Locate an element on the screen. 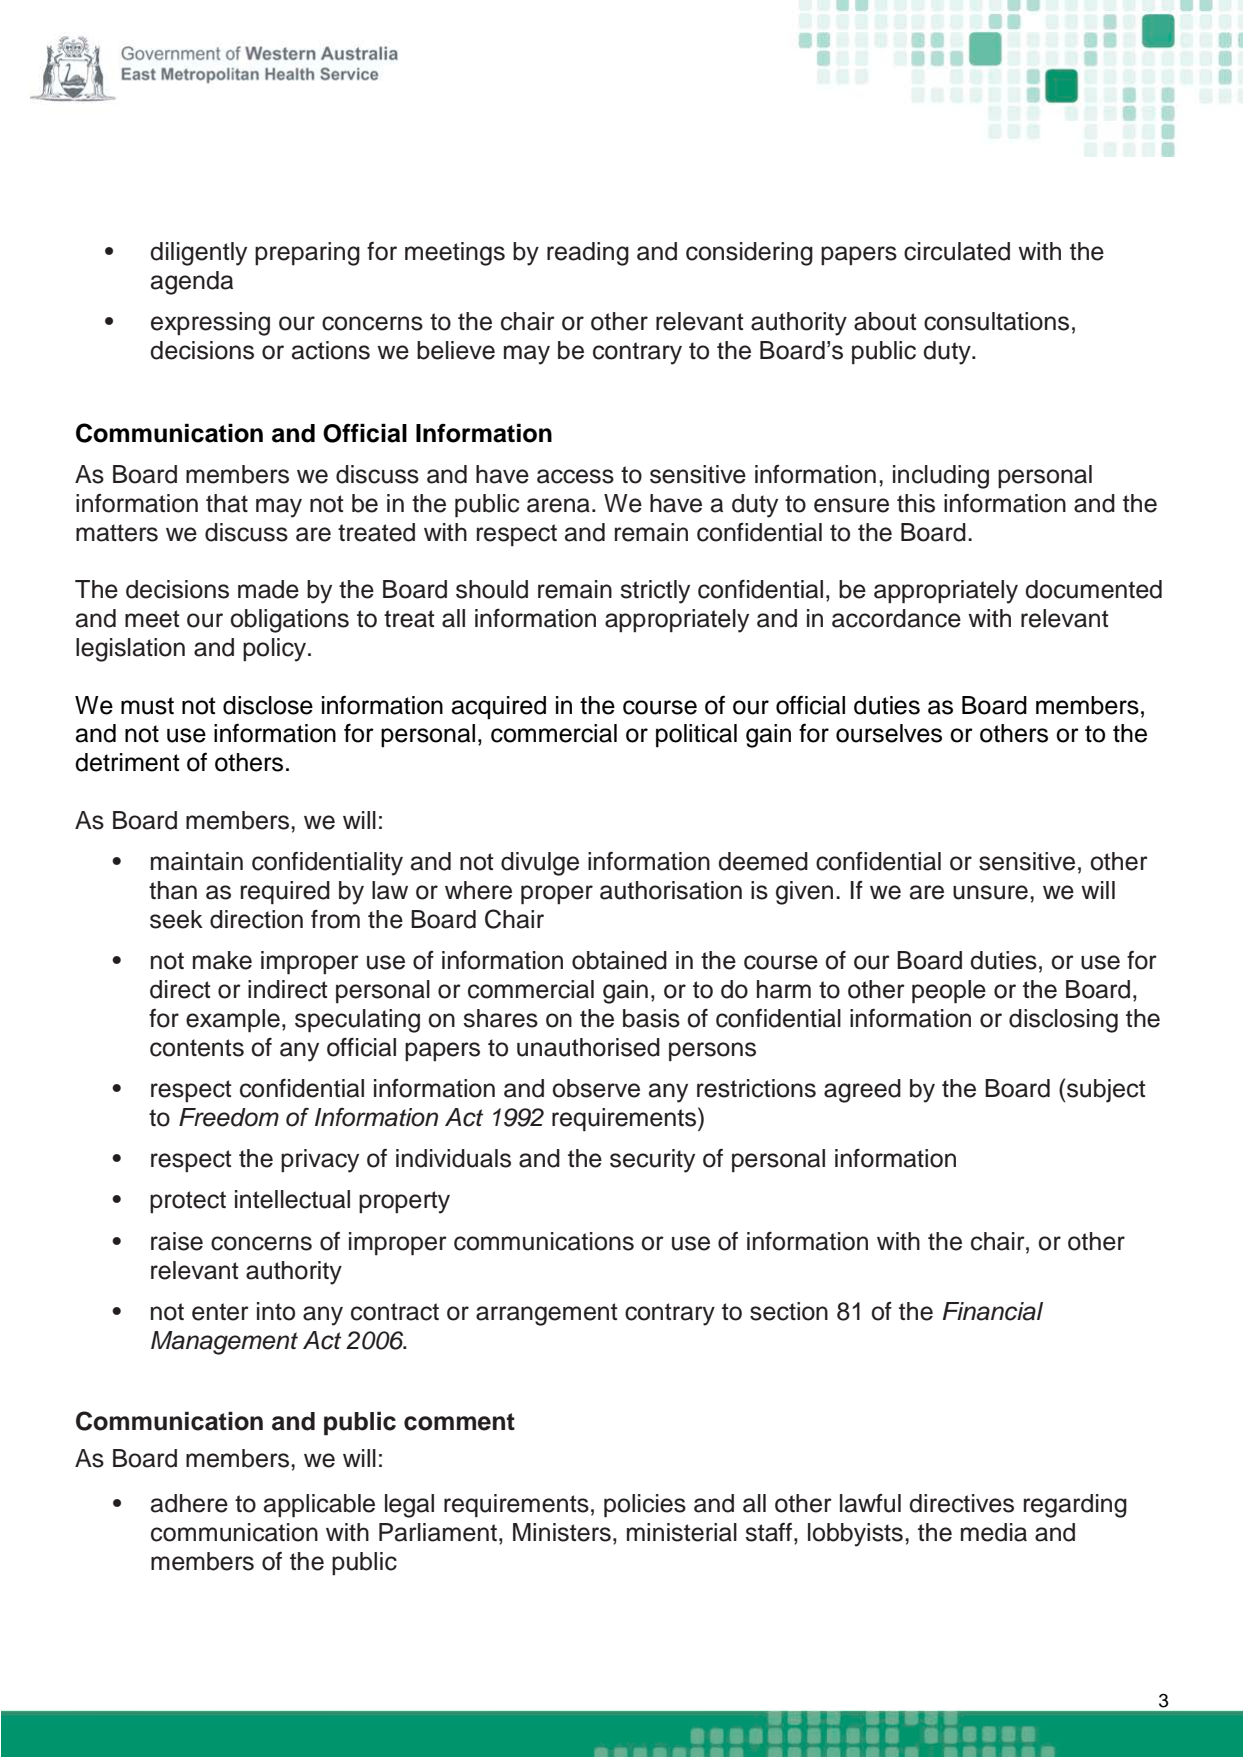 The image size is (1243, 1758). reading is located at coordinates (588, 254).
